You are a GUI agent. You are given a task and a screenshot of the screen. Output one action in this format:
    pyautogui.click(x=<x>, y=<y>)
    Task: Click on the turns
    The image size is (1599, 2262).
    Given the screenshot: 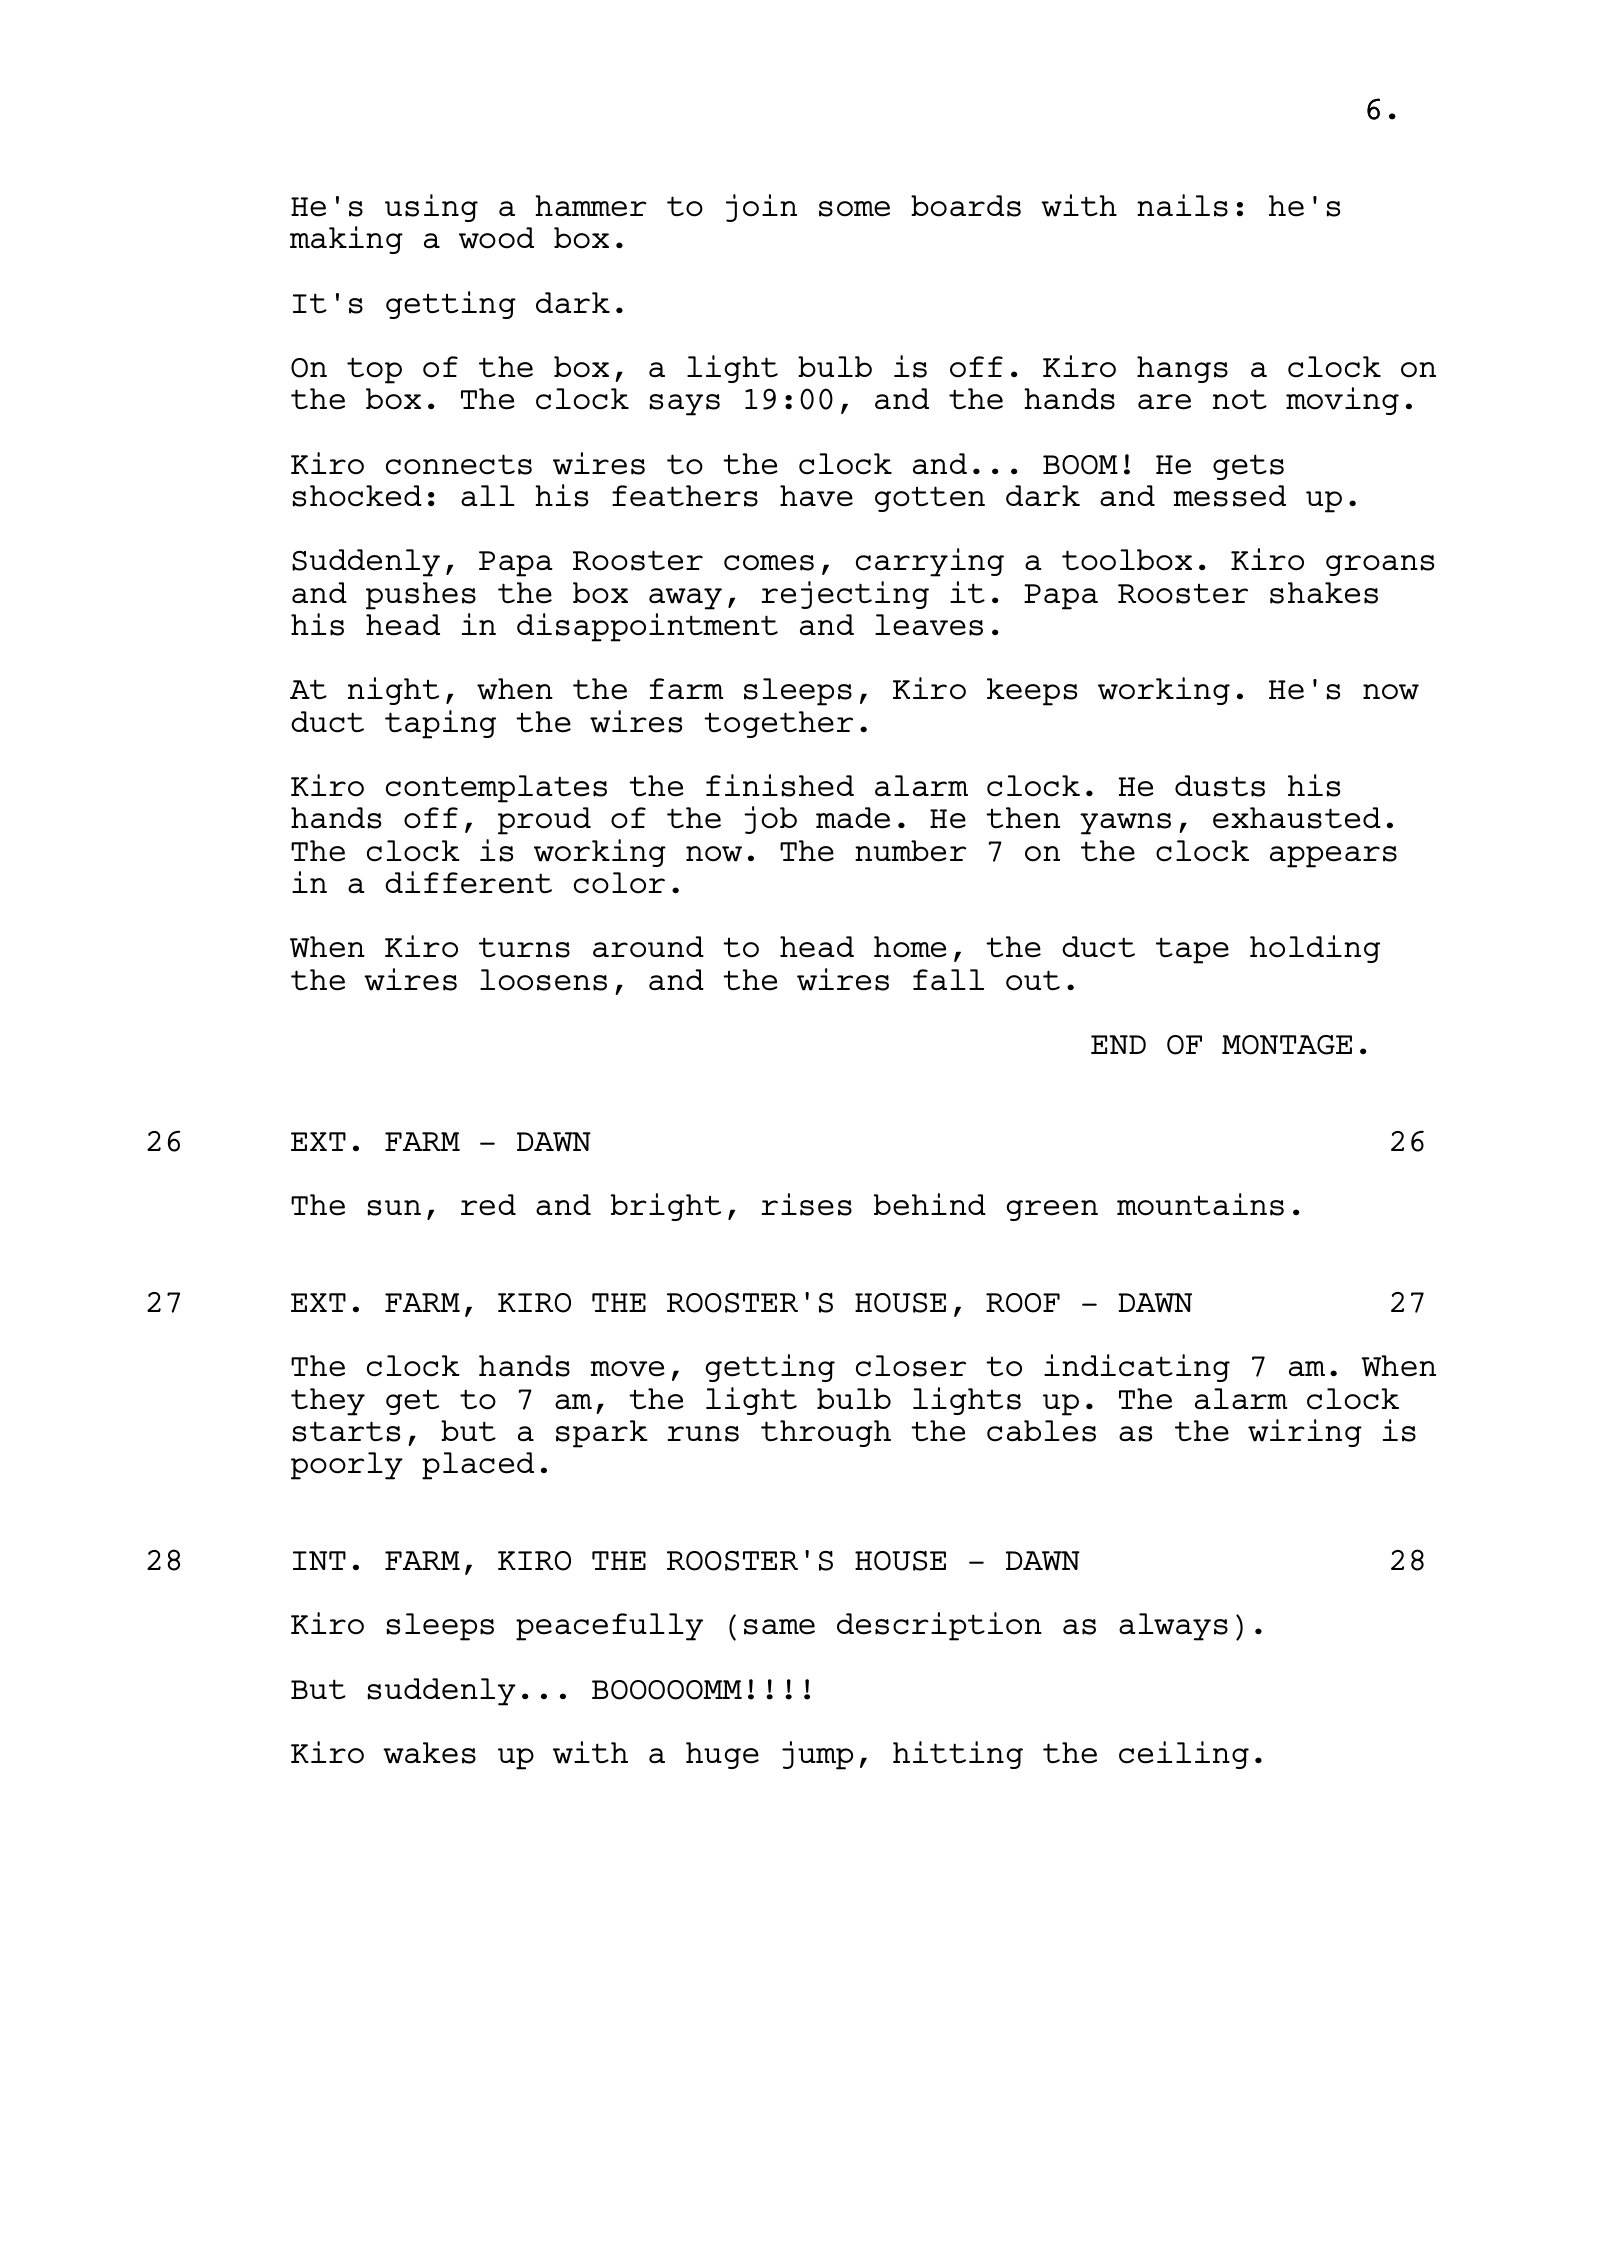 What is the action you would take?
    pyautogui.click(x=524, y=947)
